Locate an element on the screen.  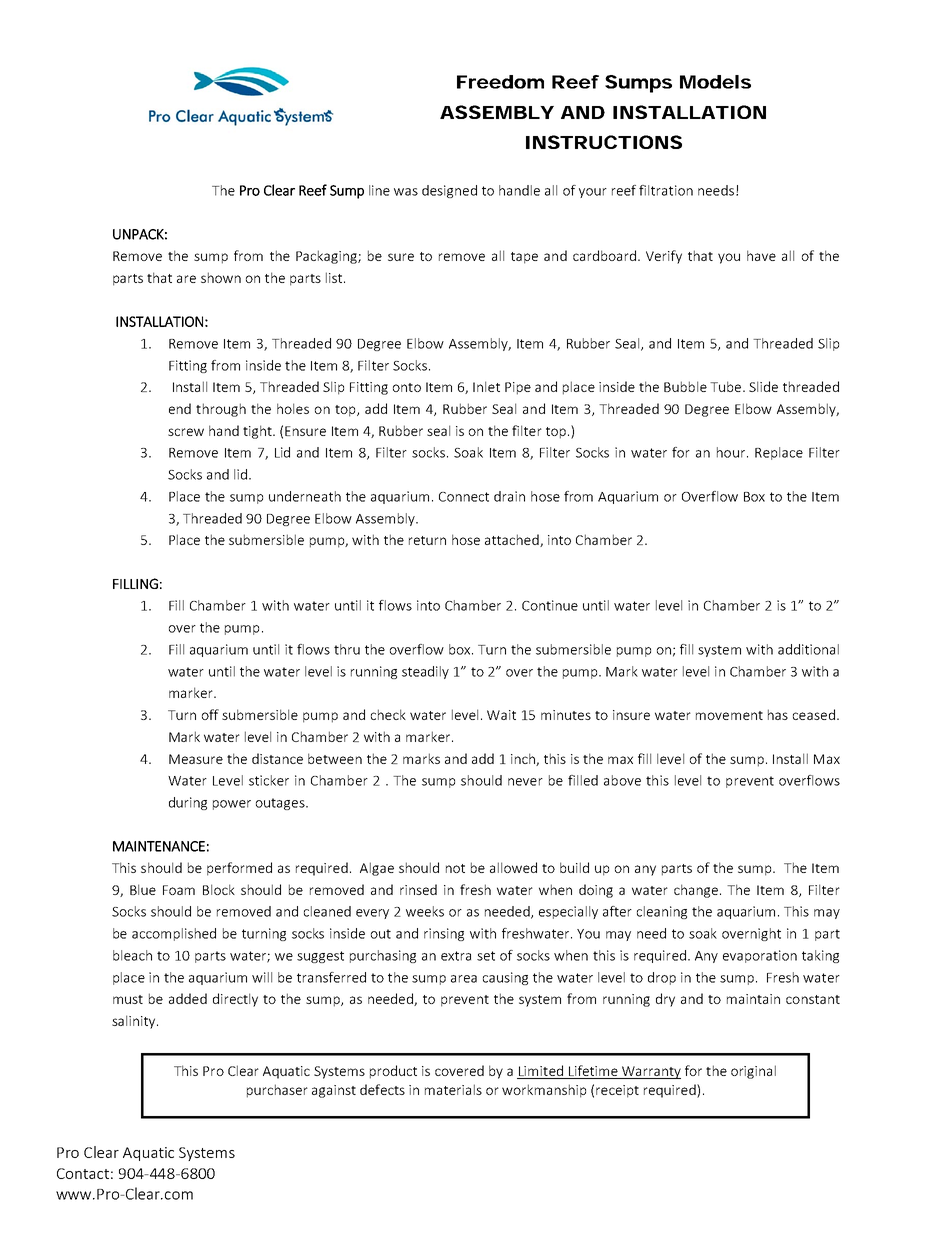
movement is located at coordinates (729, 715).
